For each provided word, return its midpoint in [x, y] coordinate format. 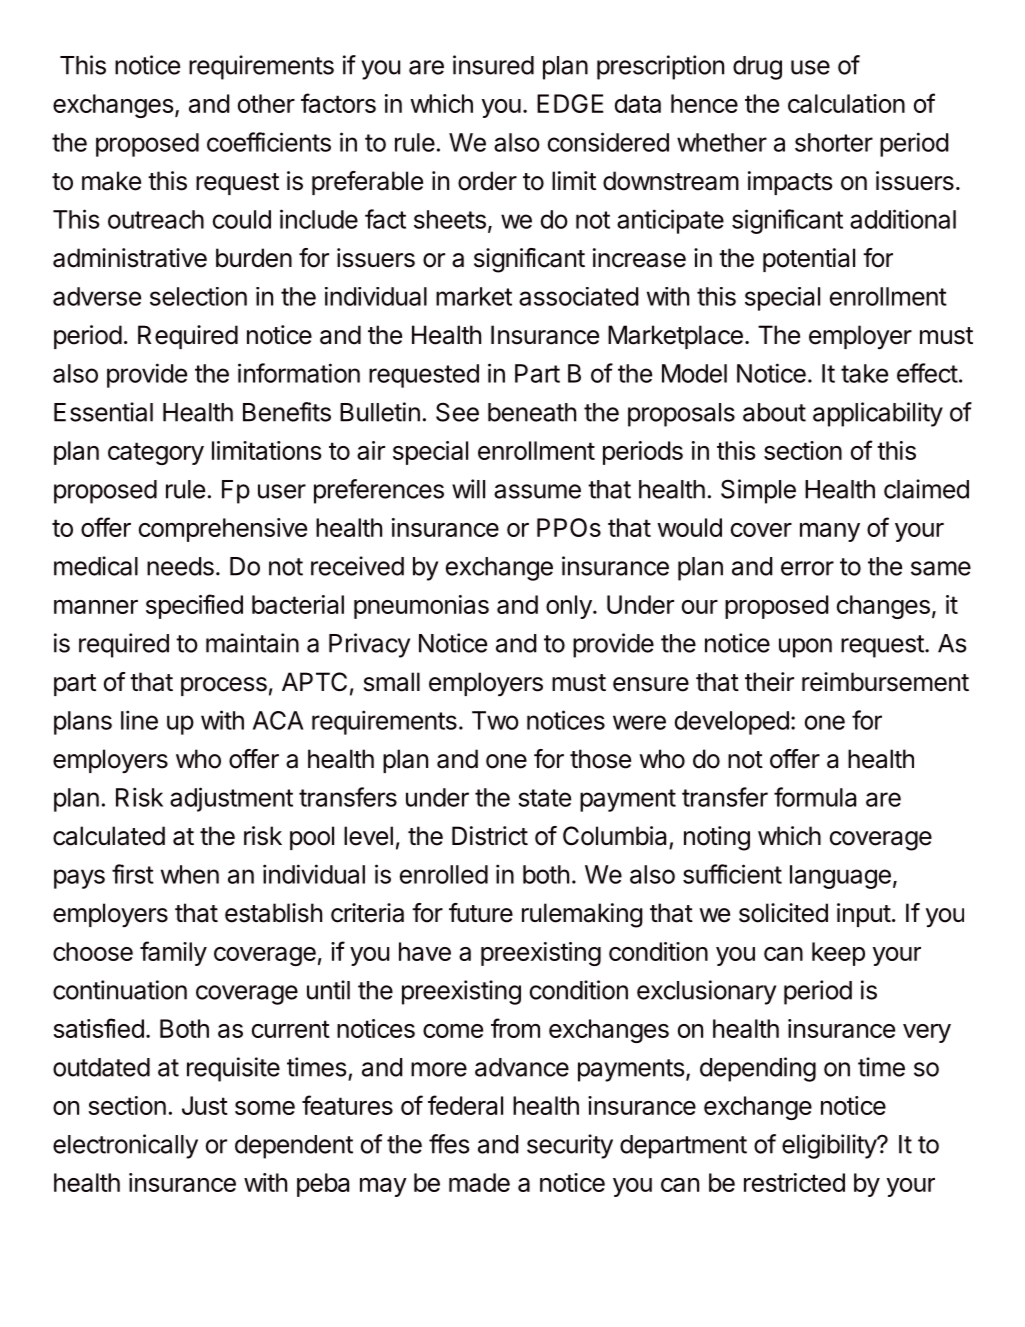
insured [493, 65]
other [266, 103]
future [481, 913]
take [864, 373]
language [840, 877]
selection [198, 296]
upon [805, 648]
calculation [846, 103]
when [190, 874]
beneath [532, 412]
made [479, 1182]
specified [194, 606]
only [569, 607]
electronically [125, 1146]
